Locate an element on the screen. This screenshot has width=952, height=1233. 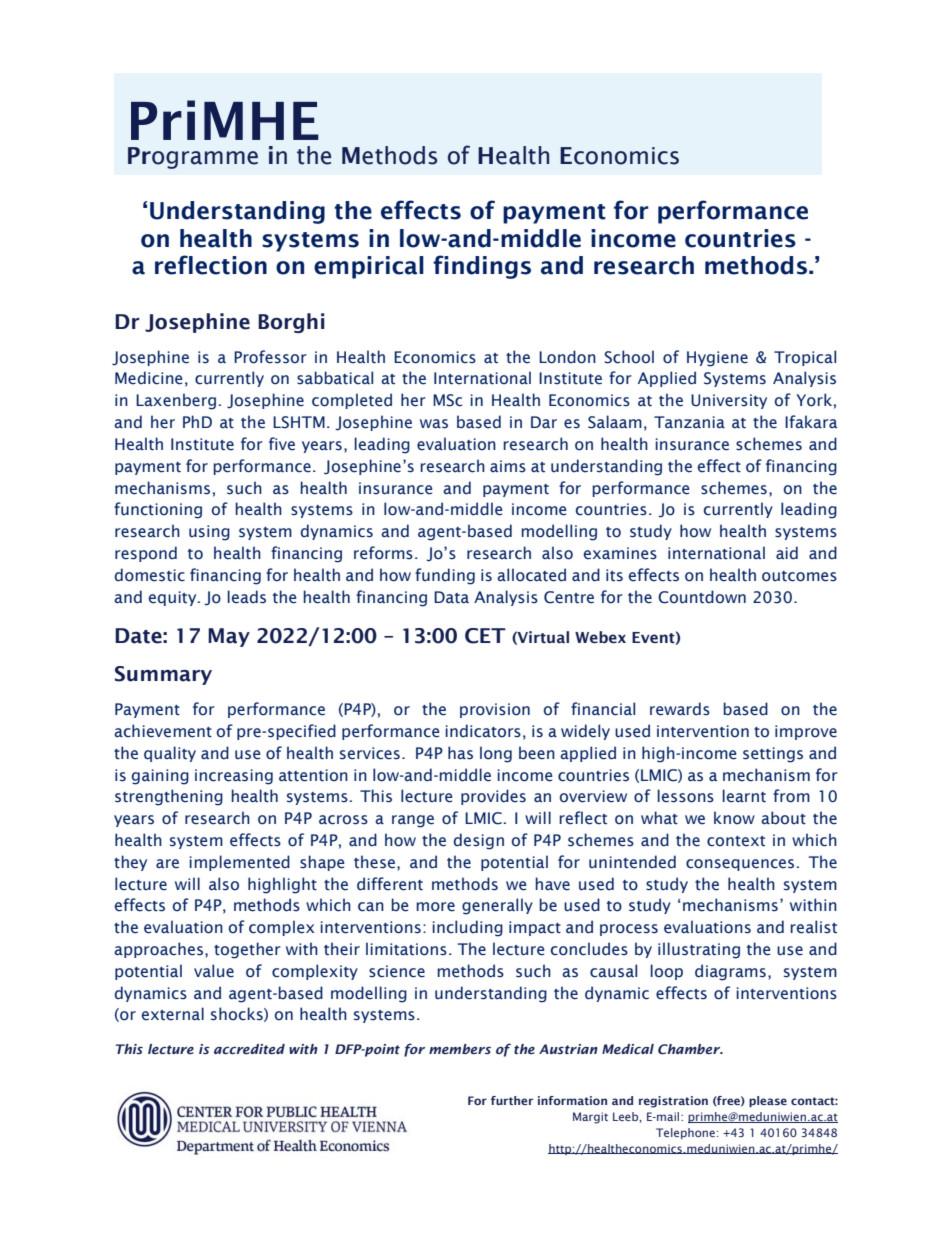
Professor is located at coordinates (270, 357).
